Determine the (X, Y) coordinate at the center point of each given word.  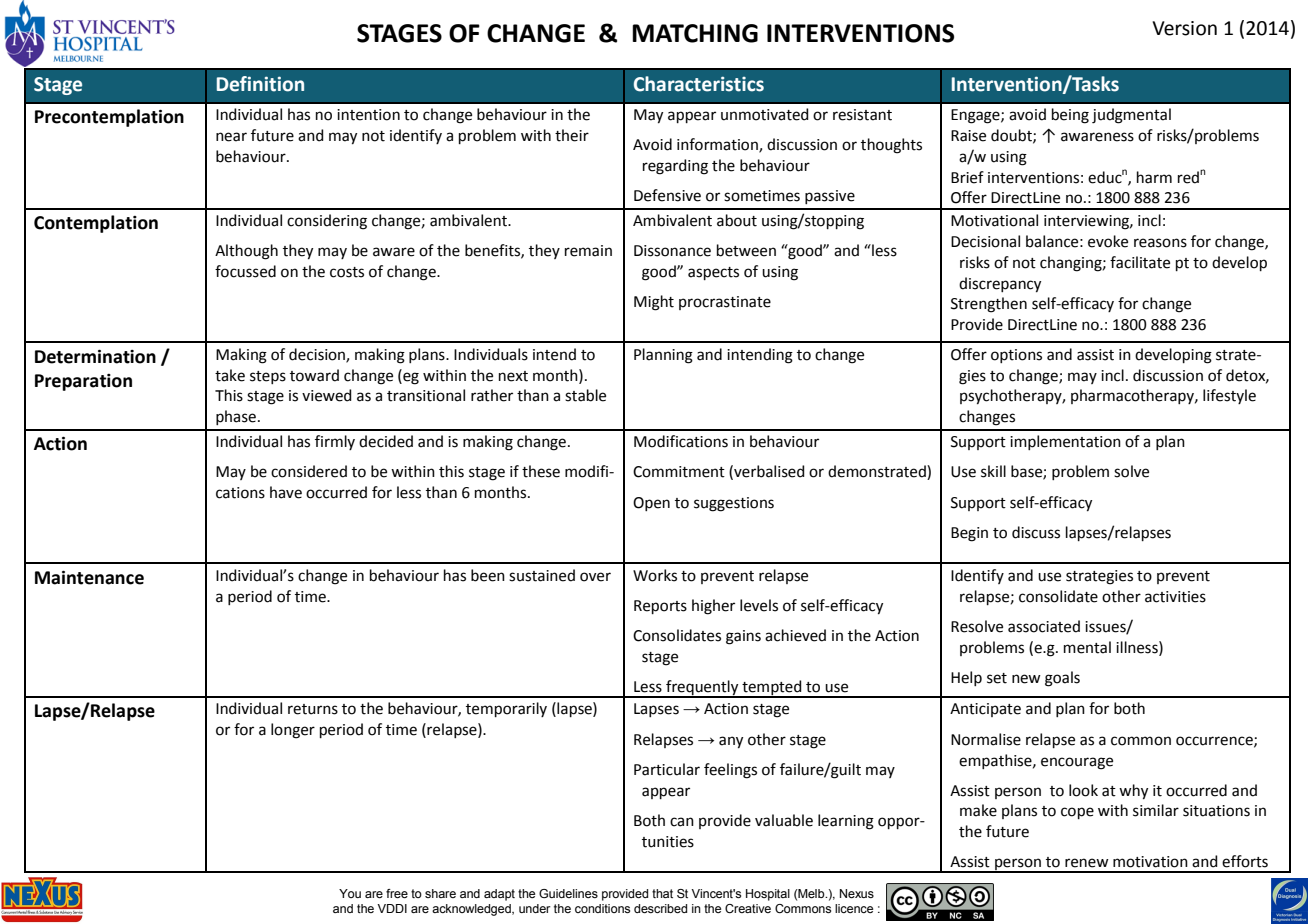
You (350, 893)
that (662, 893)
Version (1184, 28)
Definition (260, 84)
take (230, 375)
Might (654, 303)
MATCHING (695, 33)
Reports (660, 607)
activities (1175, 597)
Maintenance (89, 577)
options (1016, 356)
